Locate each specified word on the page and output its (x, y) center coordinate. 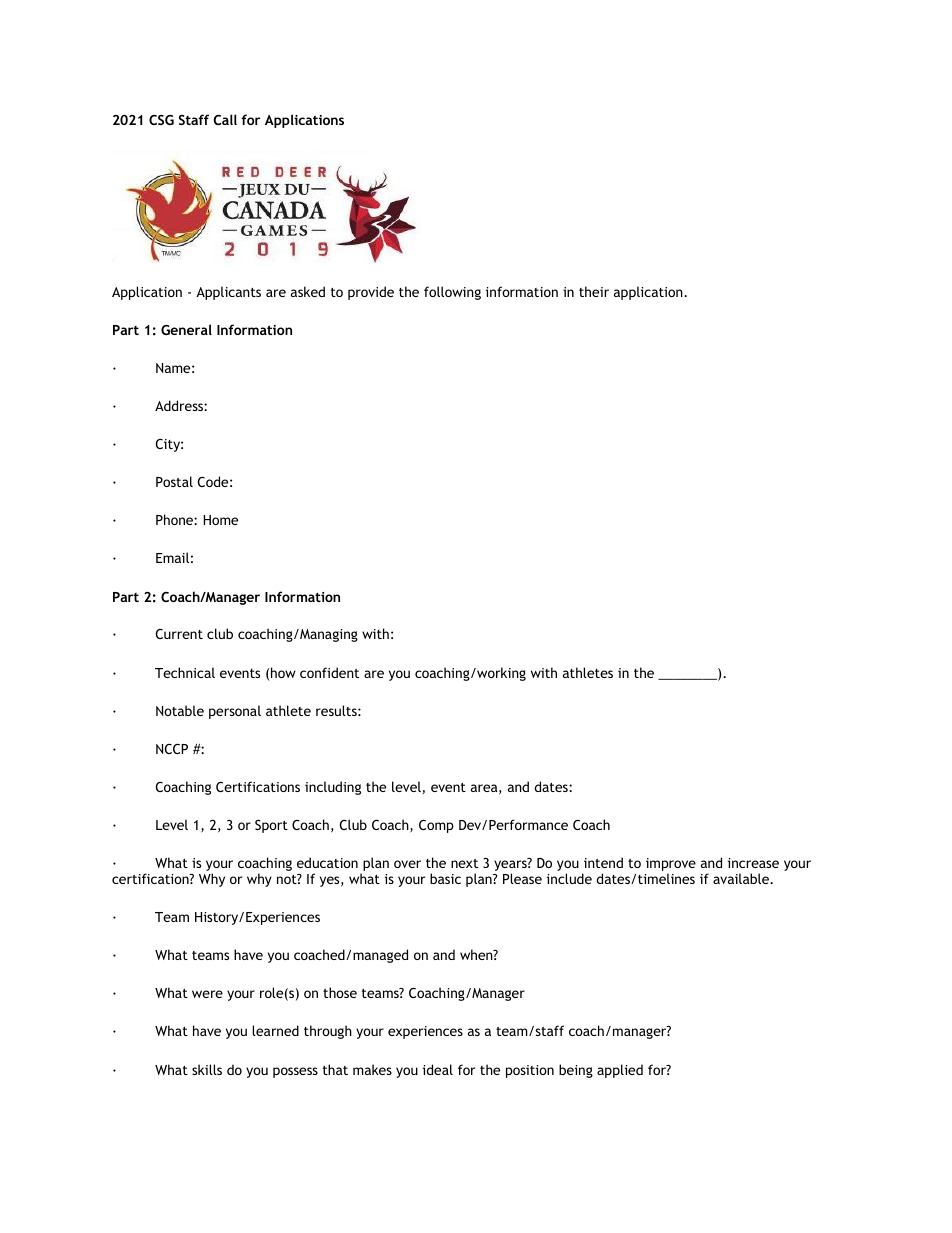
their (594, 291)
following (452, 293)
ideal (438, 1069)
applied (620, 1071)
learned (275, 1030)
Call (225, 119)
